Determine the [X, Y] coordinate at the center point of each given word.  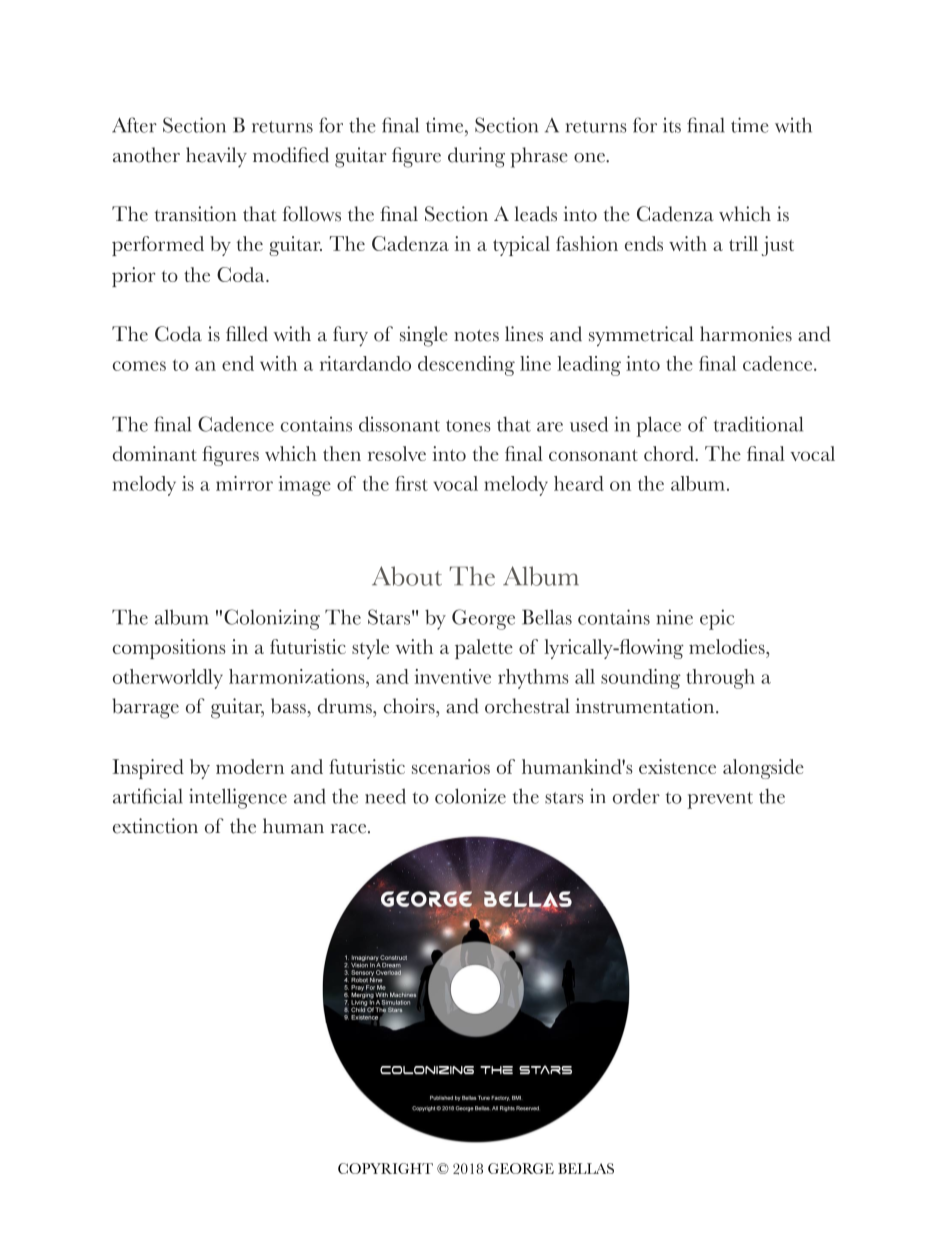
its [672, 125]
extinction [155, 826]
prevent [720, 800]
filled [247, 334]
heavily [216, 157]
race [350, 829]
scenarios [451, 766]
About [407, 576]
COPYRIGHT [385, 1168]
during [476, 157]
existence [677, 766]
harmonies [746, 334]
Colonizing [272, 619]
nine [674, 617]
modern [250, 766]
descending [466, 366]
